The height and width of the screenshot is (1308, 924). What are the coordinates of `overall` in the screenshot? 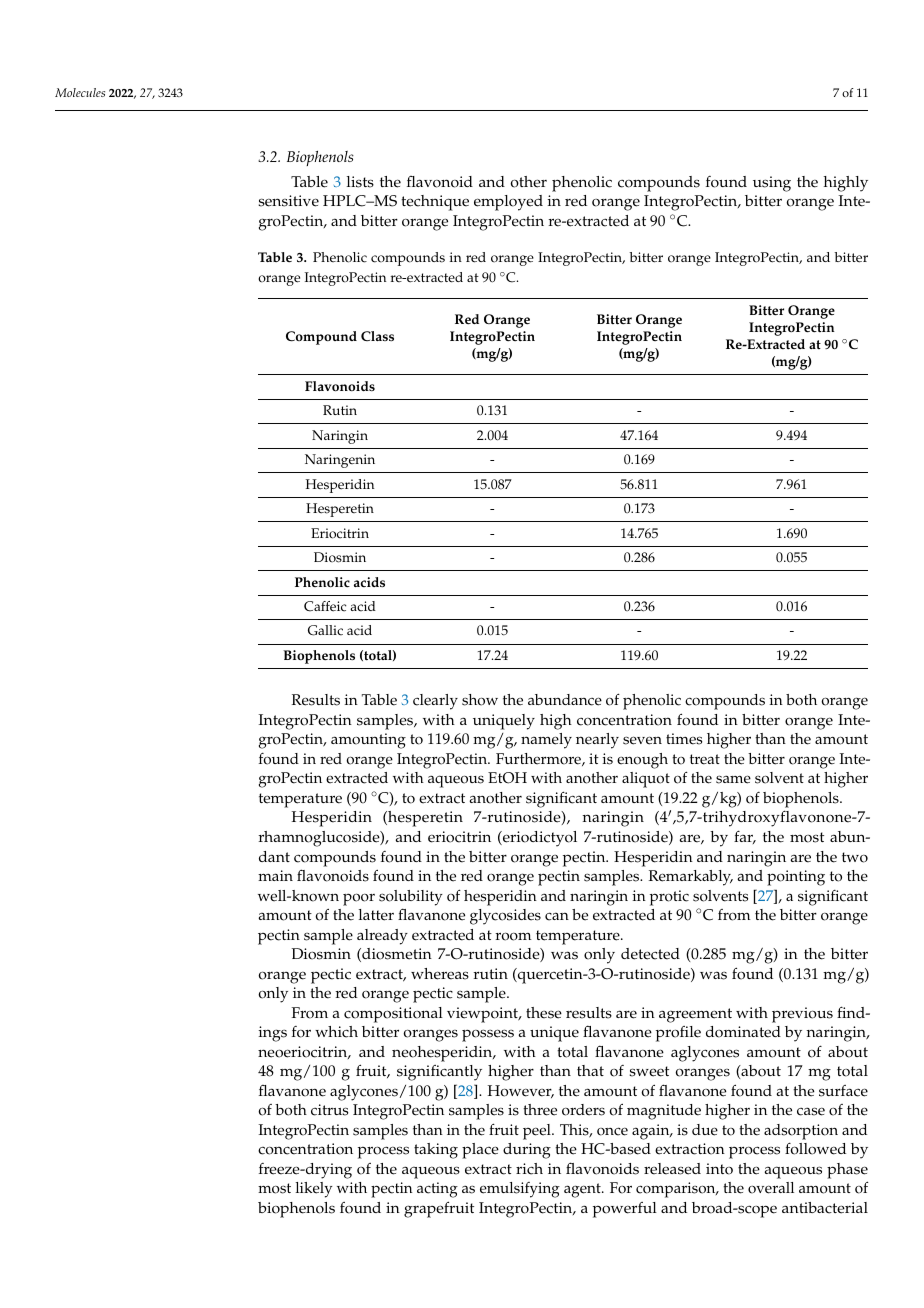 It's located at (771, 1188).
